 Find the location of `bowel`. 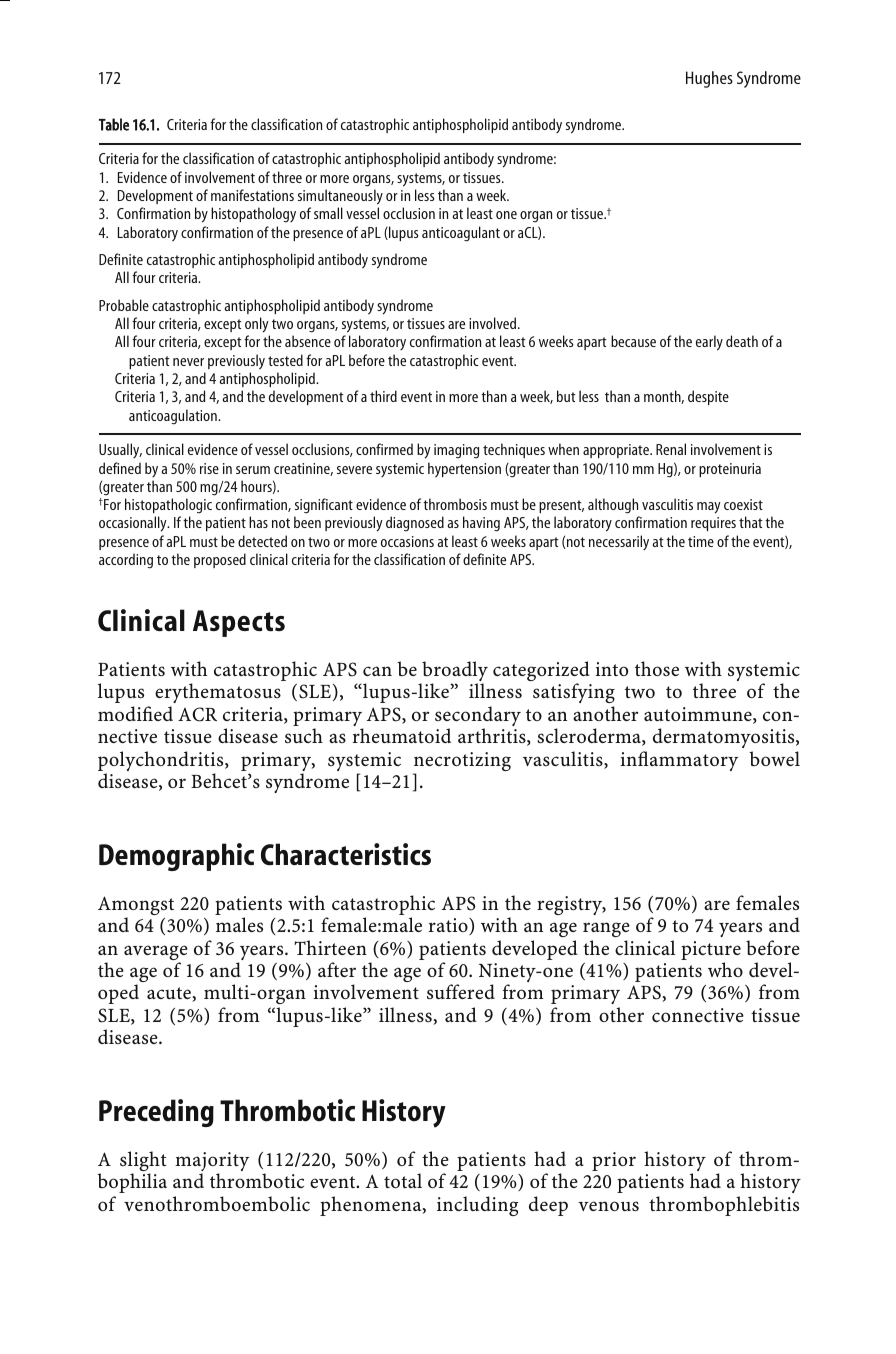

bowel is located at coordinates (774, 758).
